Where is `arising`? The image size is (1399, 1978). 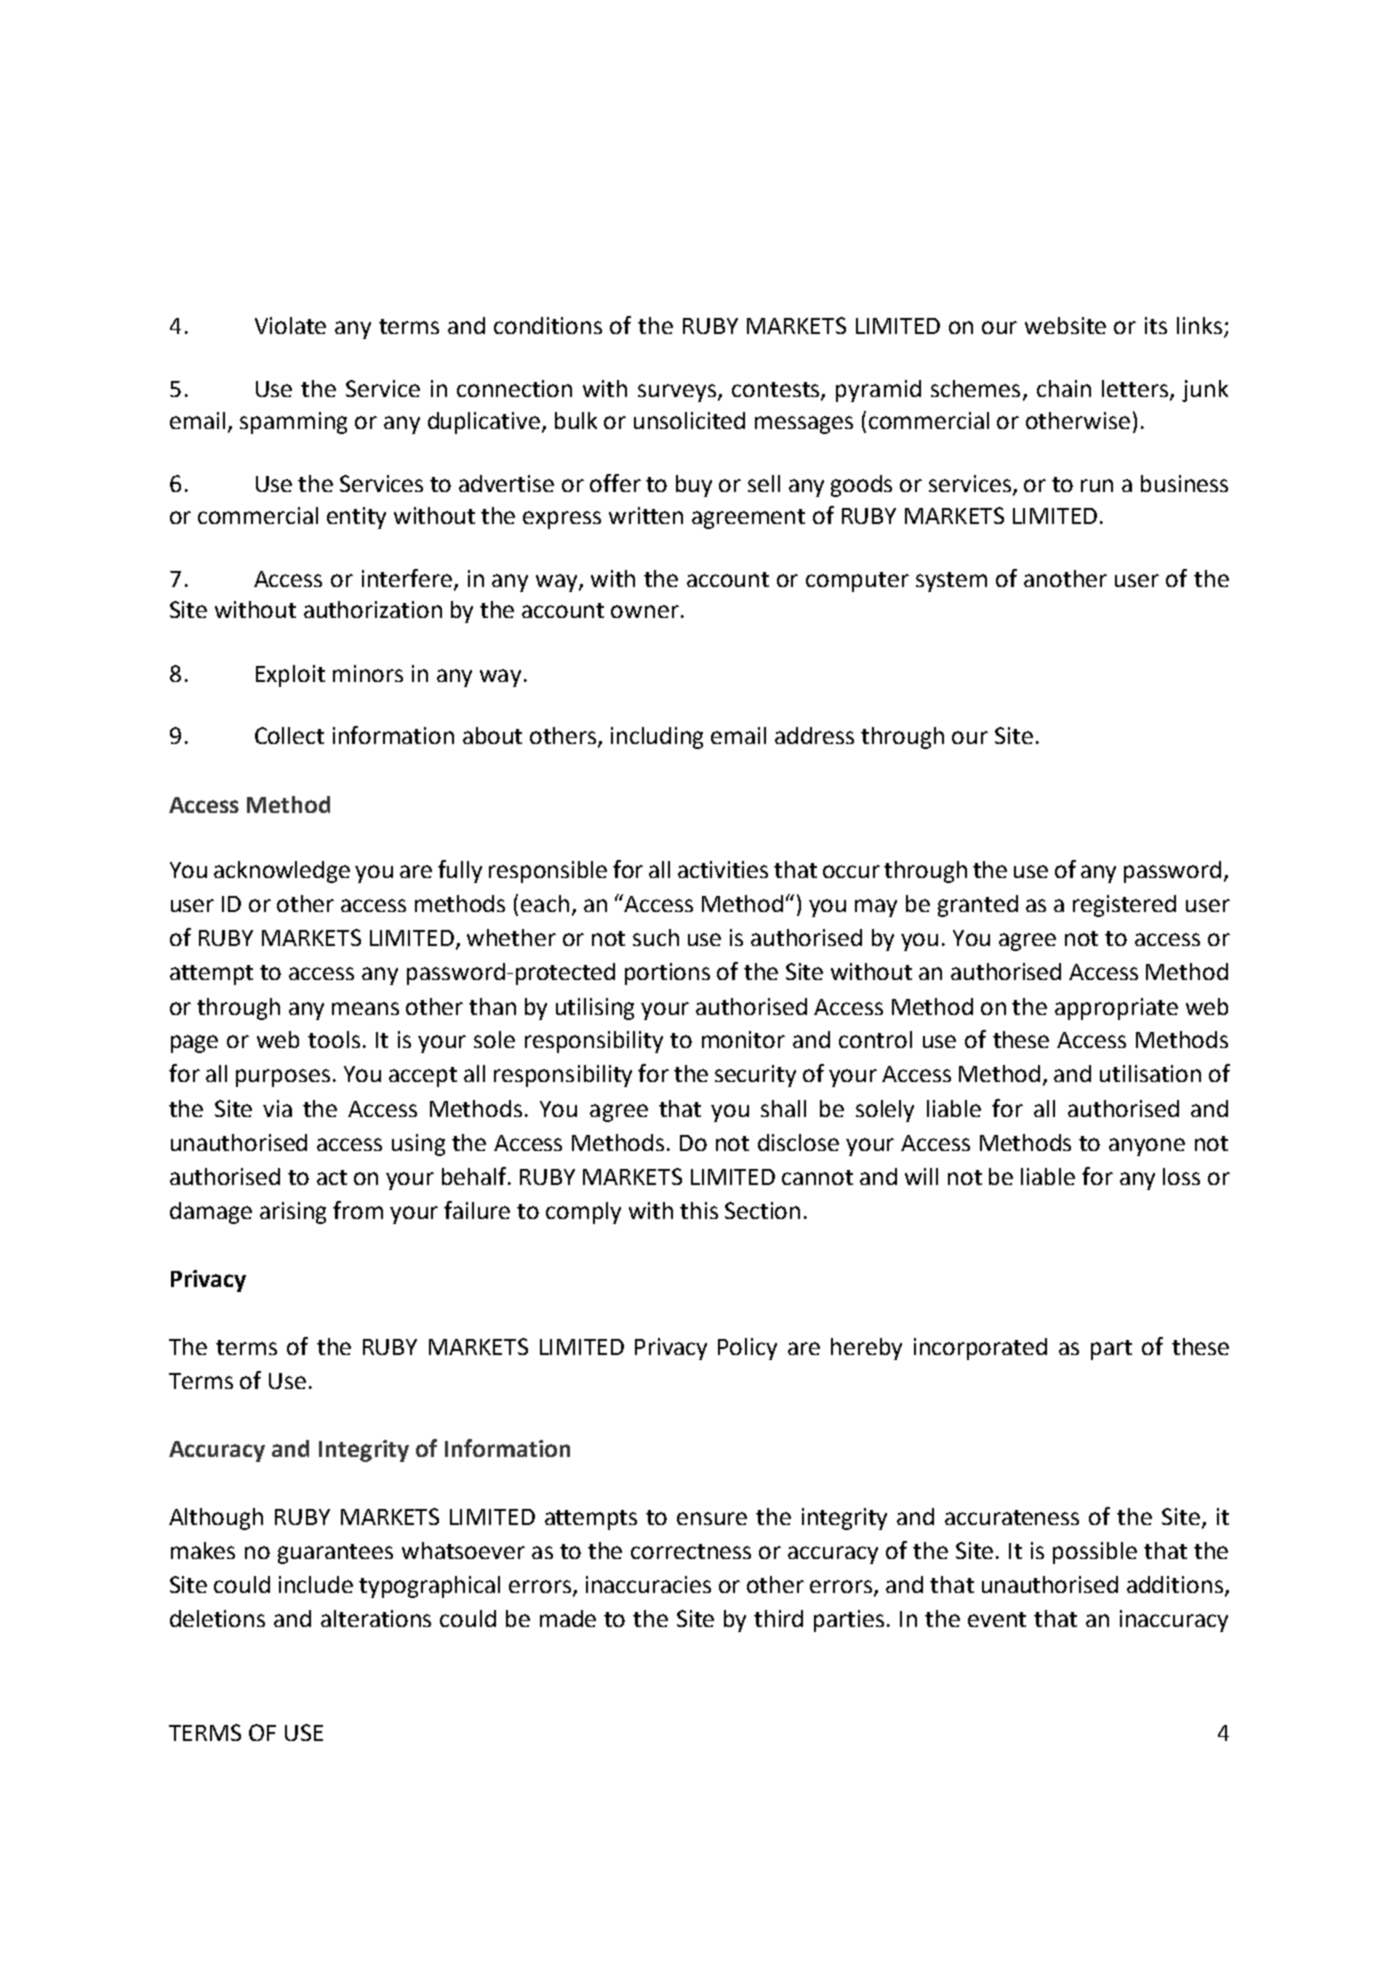
arising is located at coordinates (293, 1213).
